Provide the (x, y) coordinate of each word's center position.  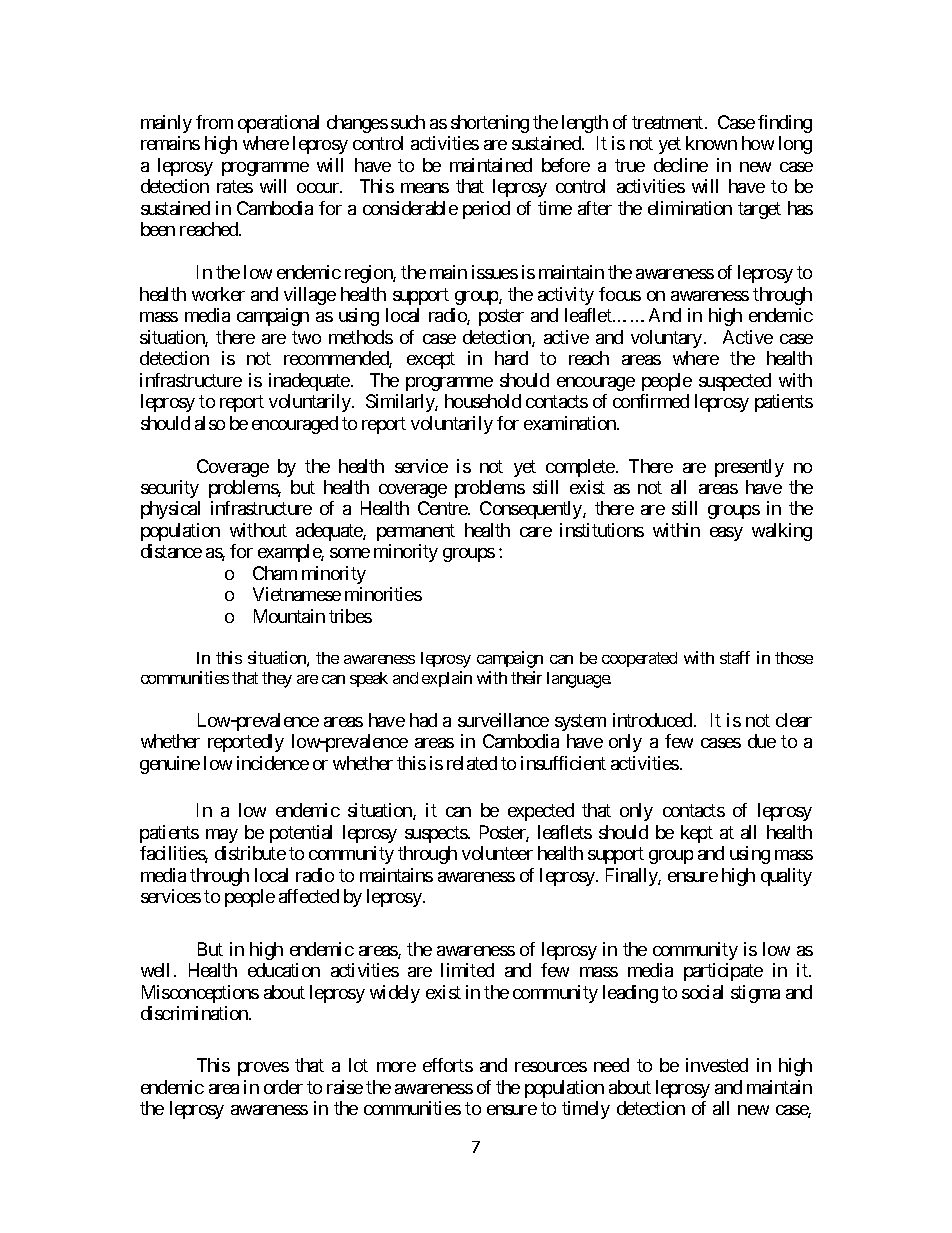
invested (717, 1065)
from (214, 122)
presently (749, 468)
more (396, 1067)
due (762, 741)
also (210, 423)
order (283, 1087)
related (472, 763)
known (711, 143)
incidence (273, 763)
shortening (490, 124)
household (483, 401)
